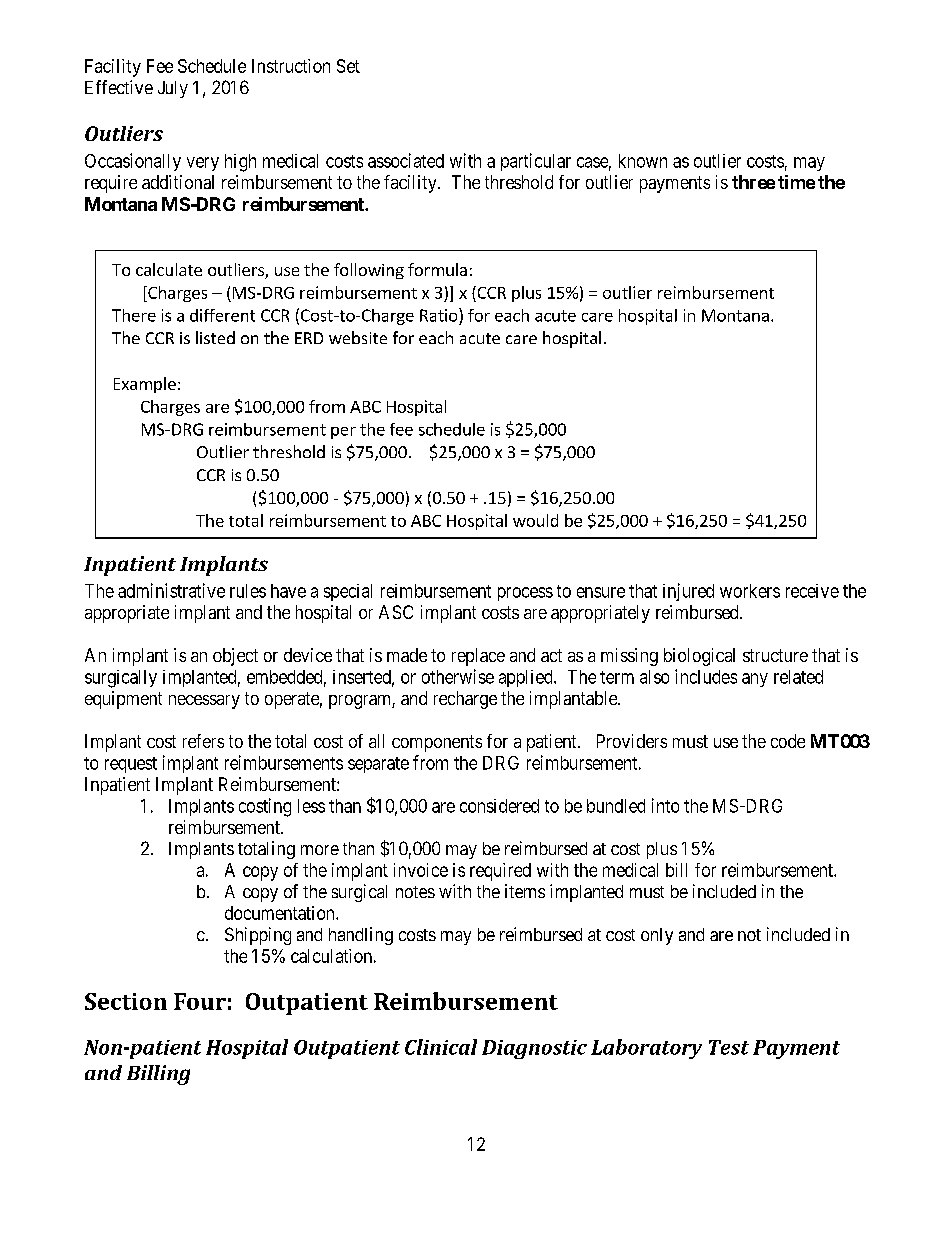  Describe the element at coordinates (441, 1047) in the screenshot. I see `Clinical` at that location.
